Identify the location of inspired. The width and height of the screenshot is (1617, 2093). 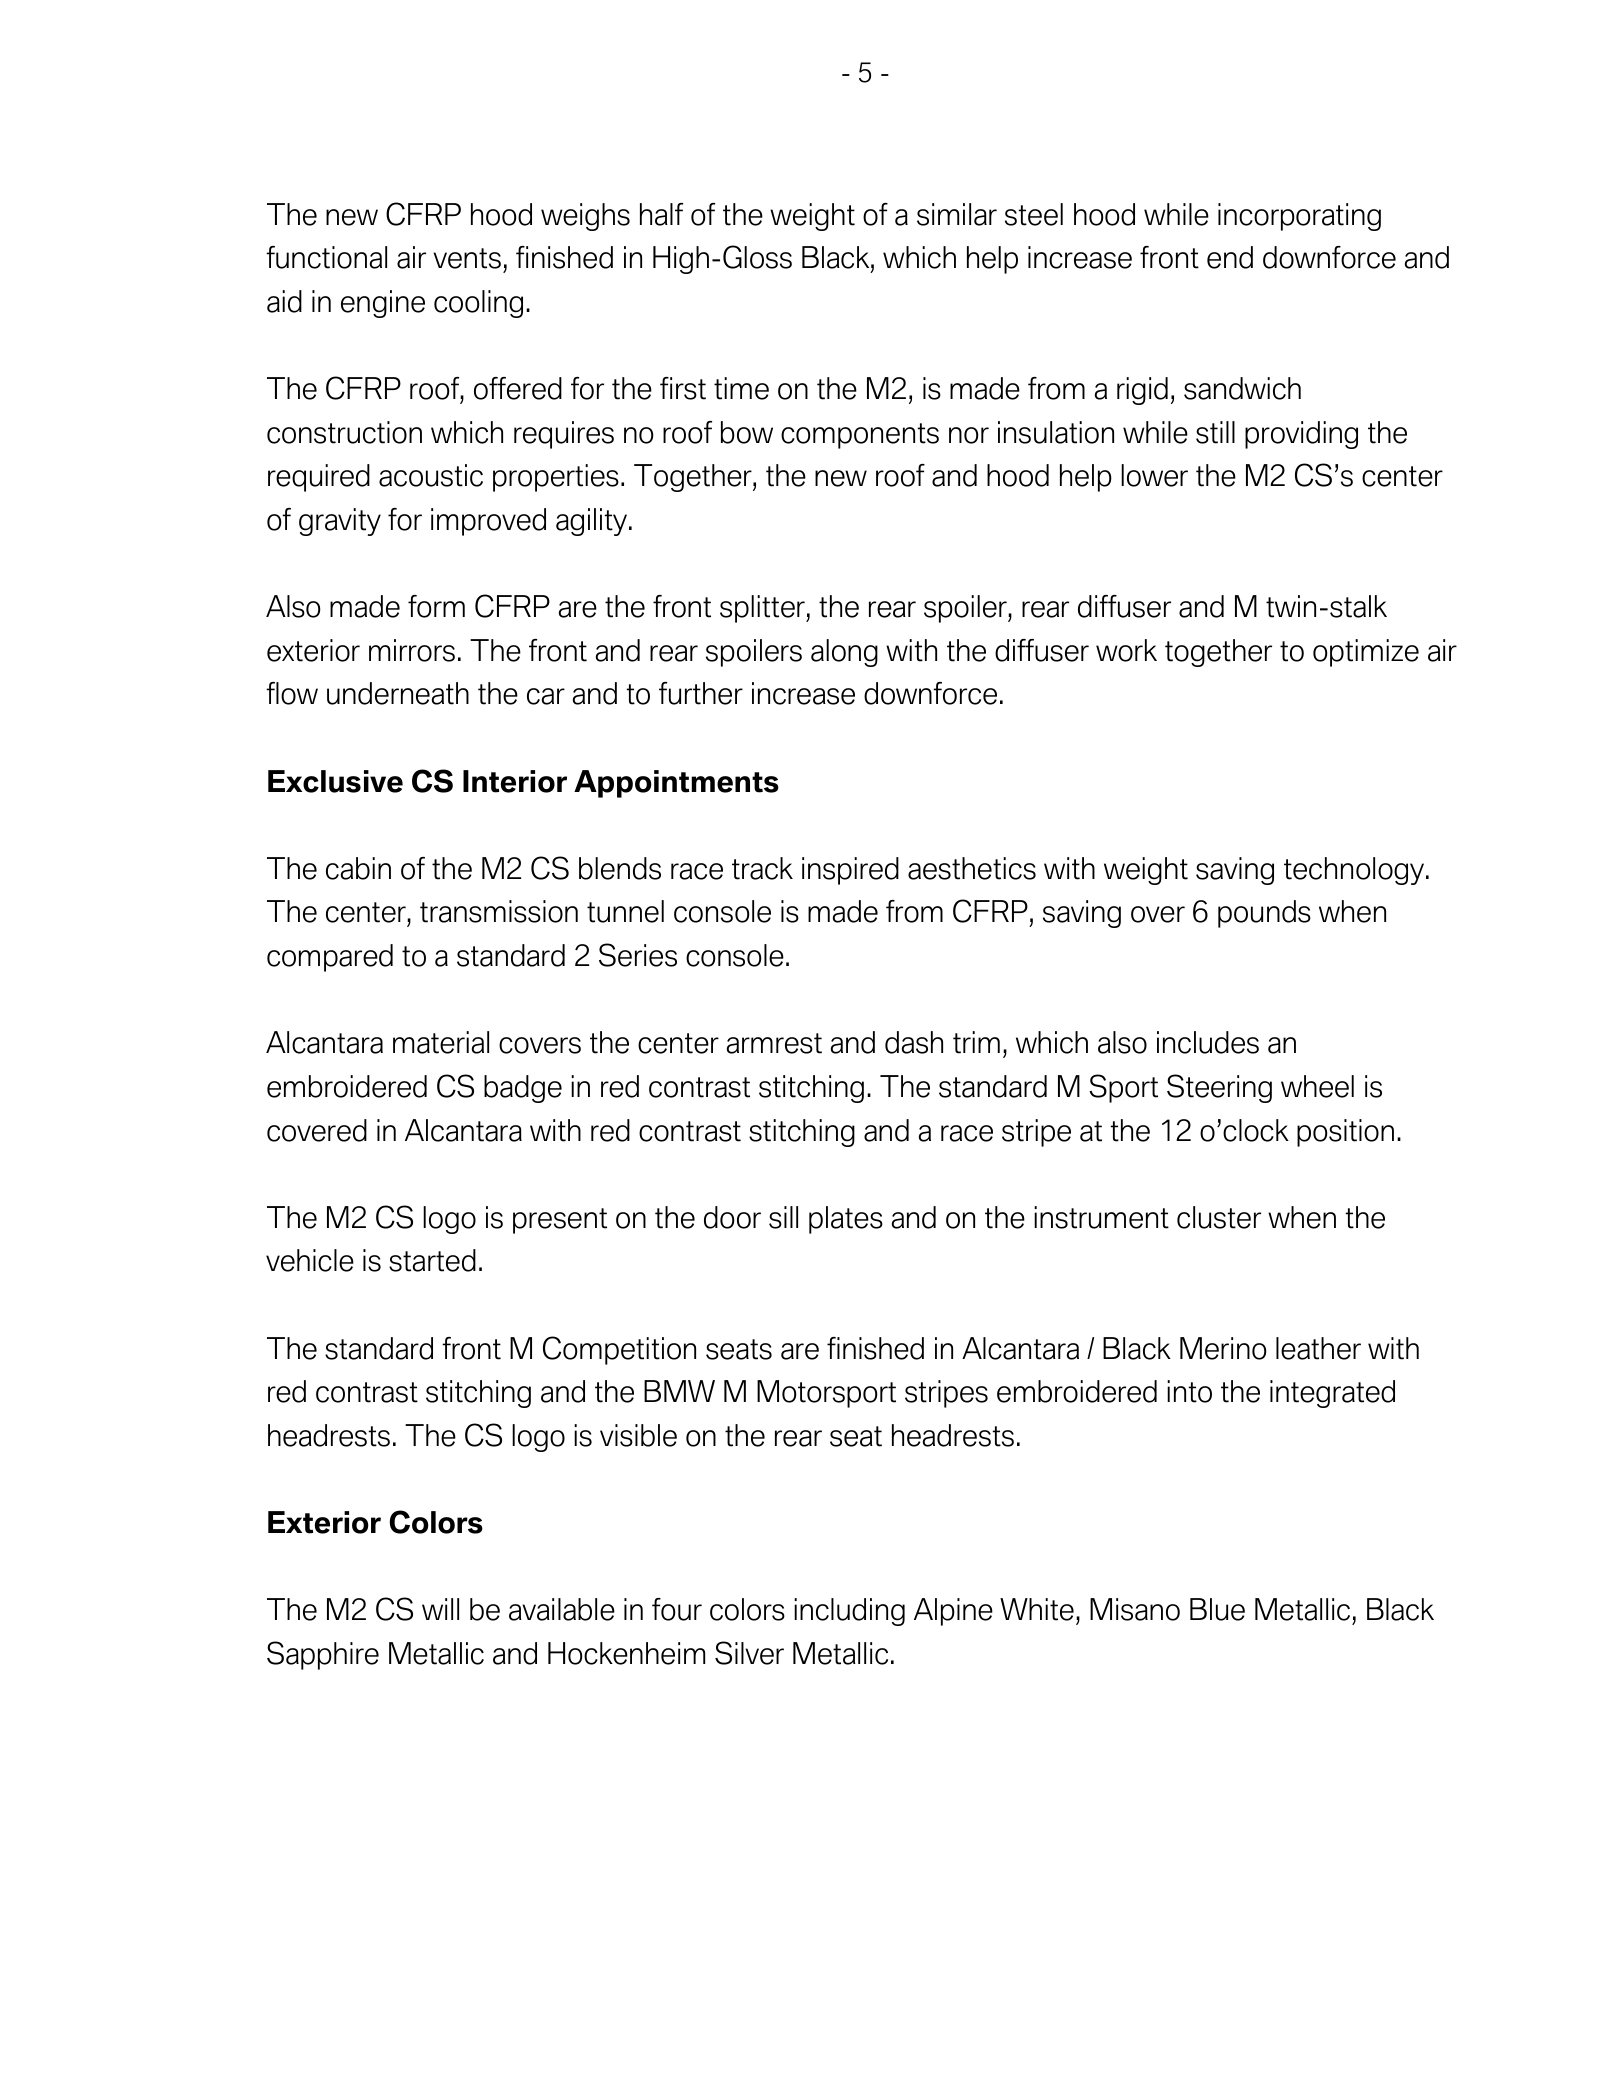
(850, 871).
